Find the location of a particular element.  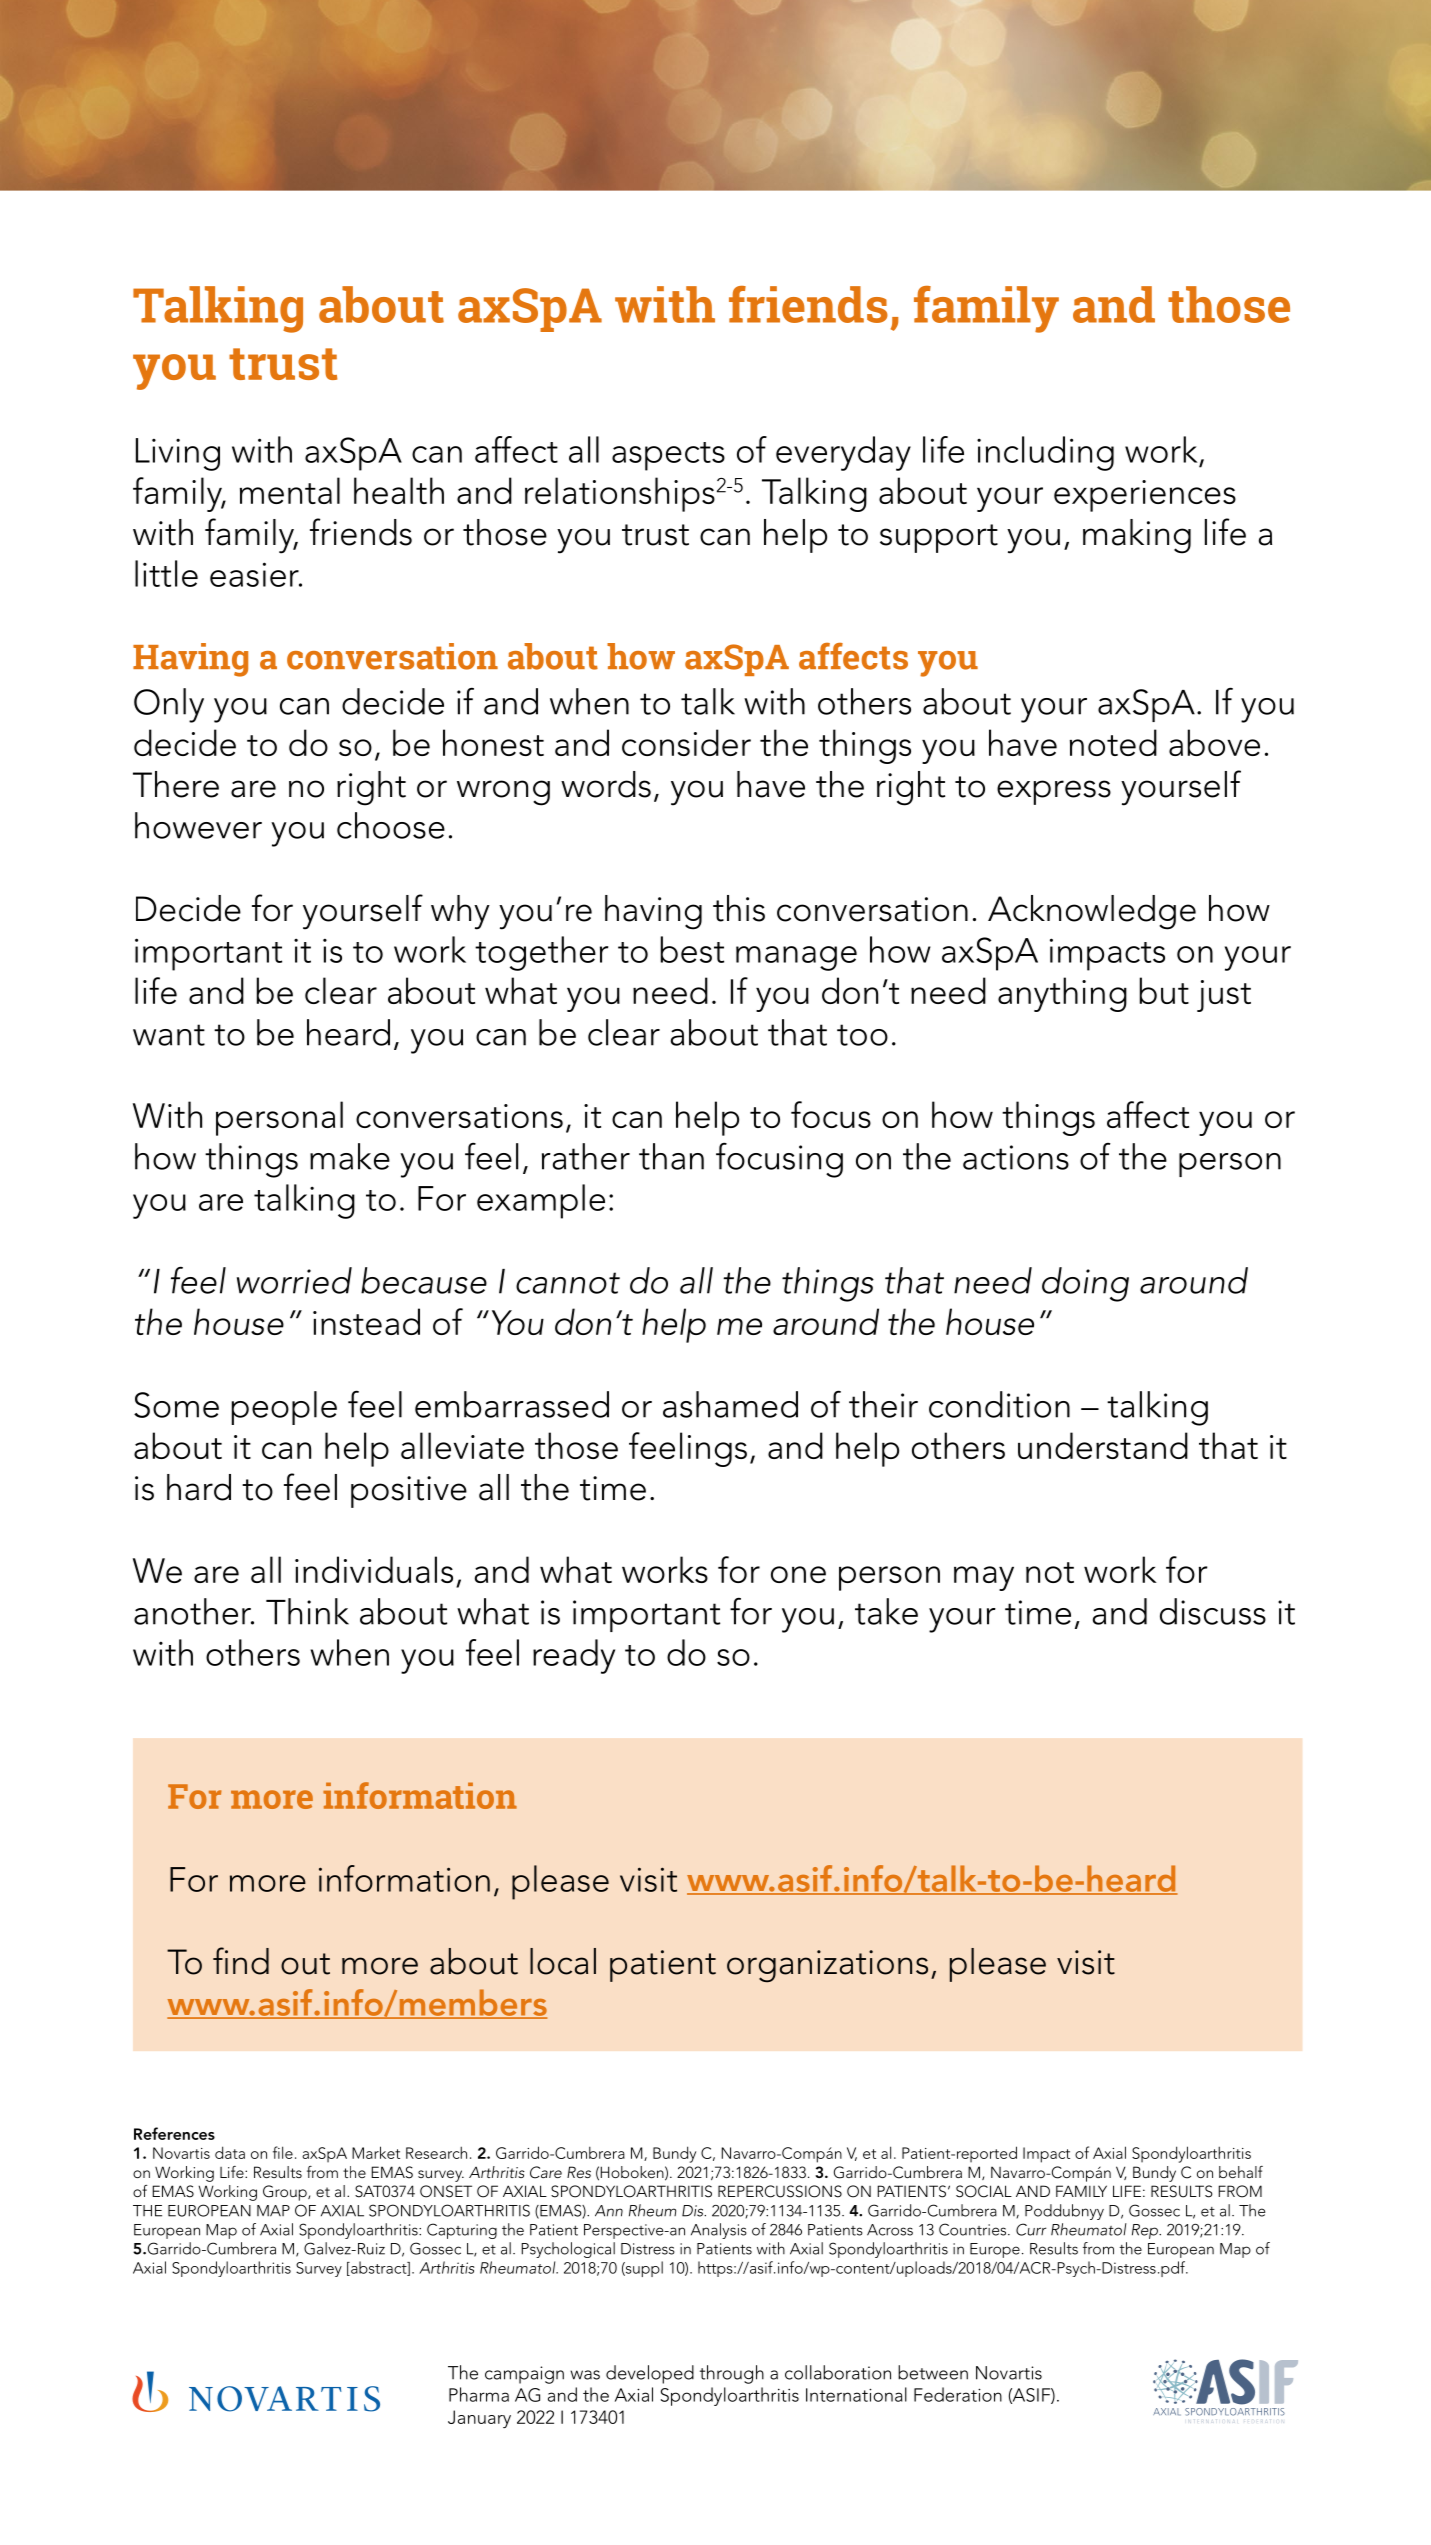

making is located at coordinates (1137, 536).
